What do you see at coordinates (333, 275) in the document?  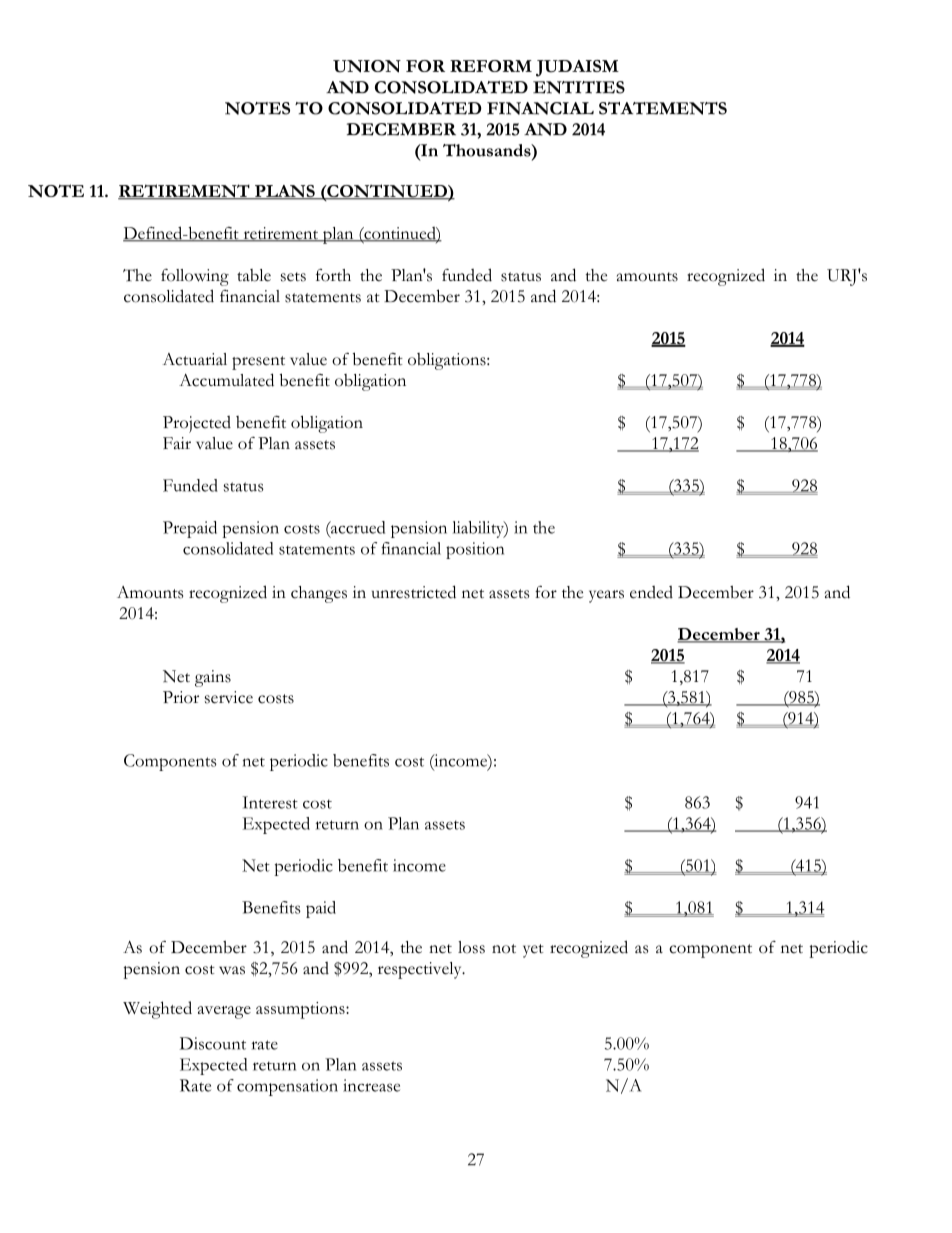 I see `forth` at bounding box center [333, 275].
